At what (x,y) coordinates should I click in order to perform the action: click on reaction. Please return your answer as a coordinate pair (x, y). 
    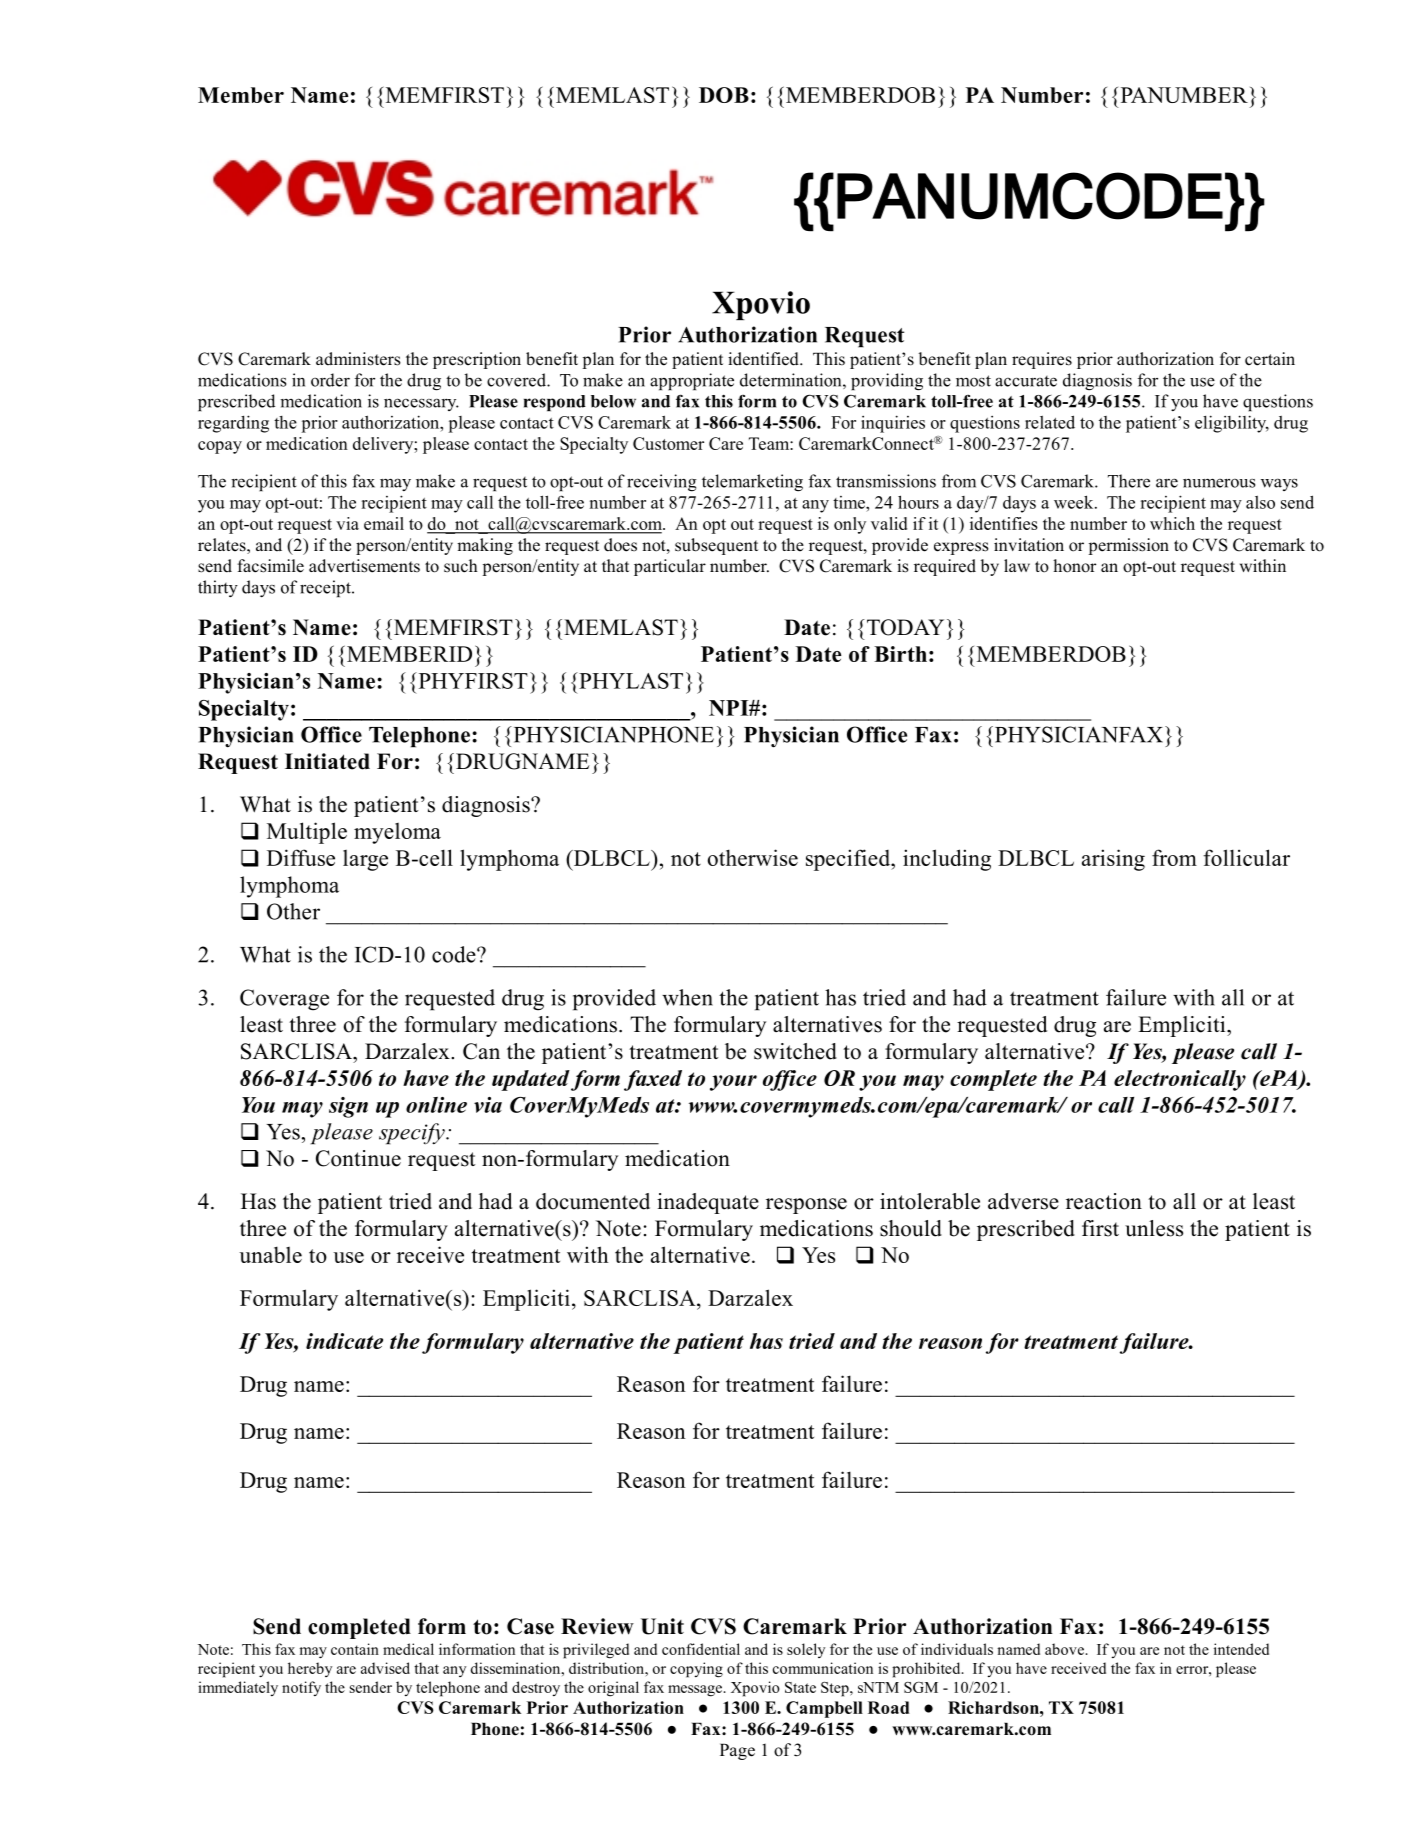
    Looking at the image, I should click on (1104, 1201).
